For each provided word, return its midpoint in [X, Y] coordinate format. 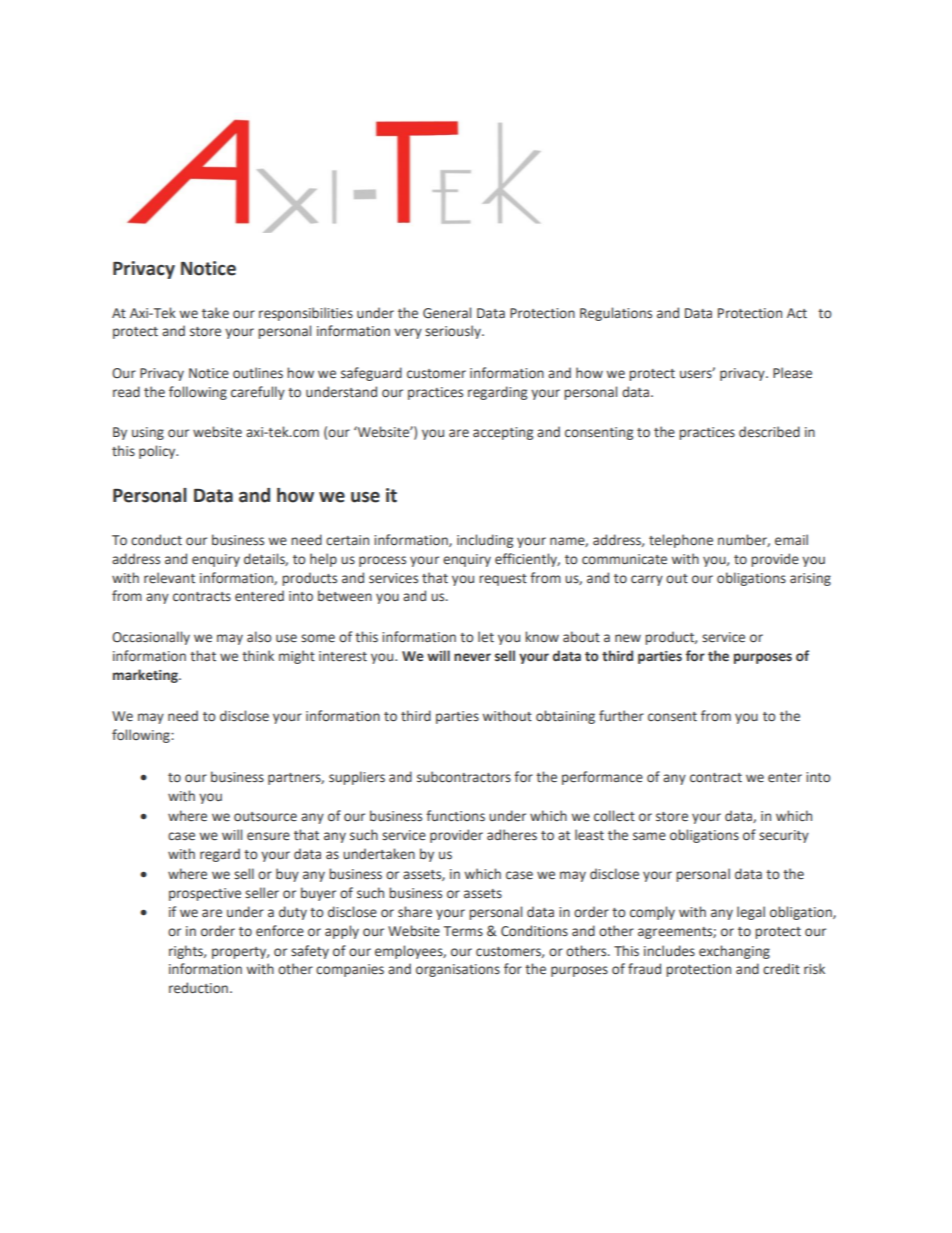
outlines [258, 373]
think [258, 656]
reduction [198, 988]
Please [792, 373]
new [628, 638]
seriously [454, 332]
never [472, 657]
